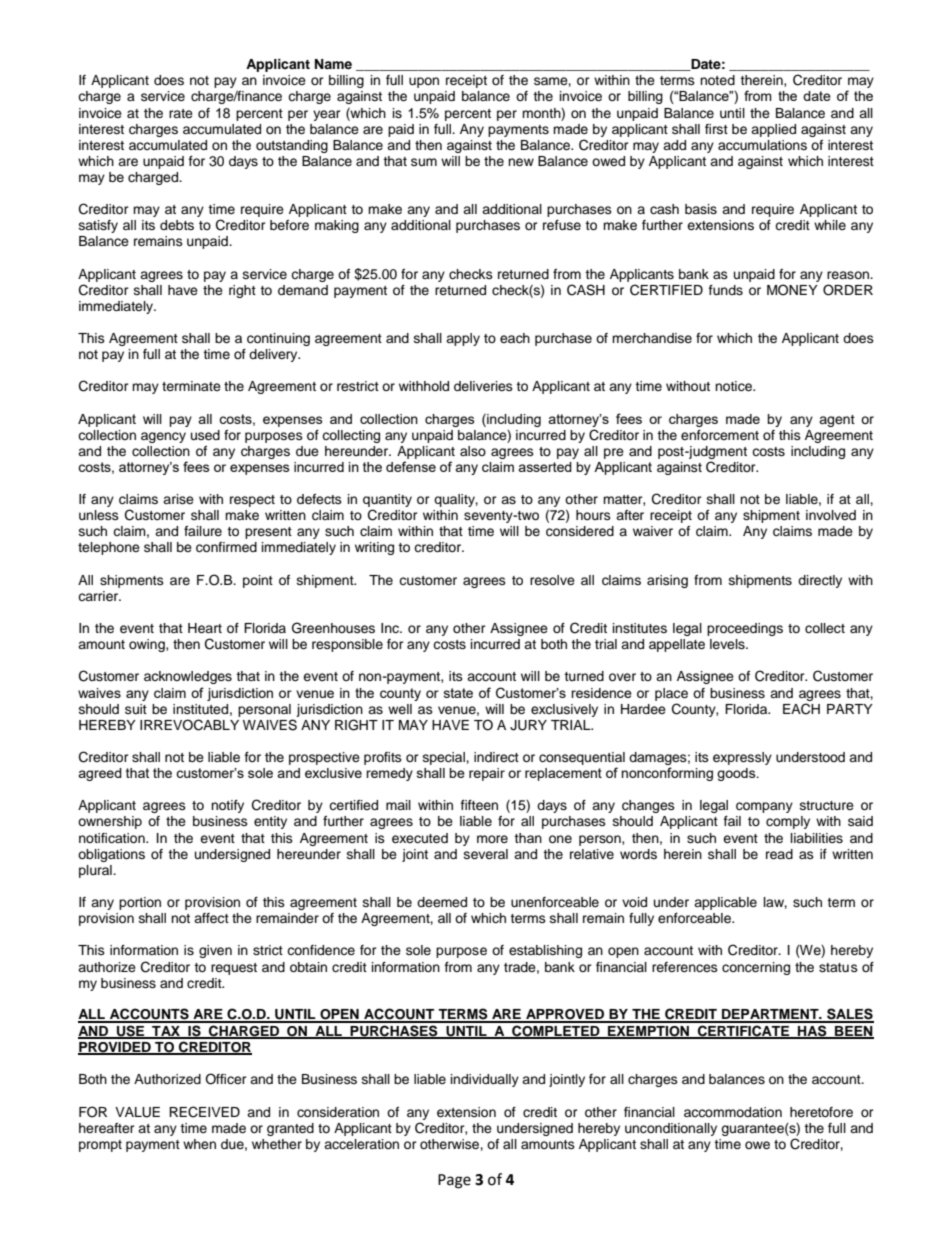 This screenshot has height=1233, width=952. Describe the element at coordinates (181, 113) in the screenshot. I see `rate` at that location.
